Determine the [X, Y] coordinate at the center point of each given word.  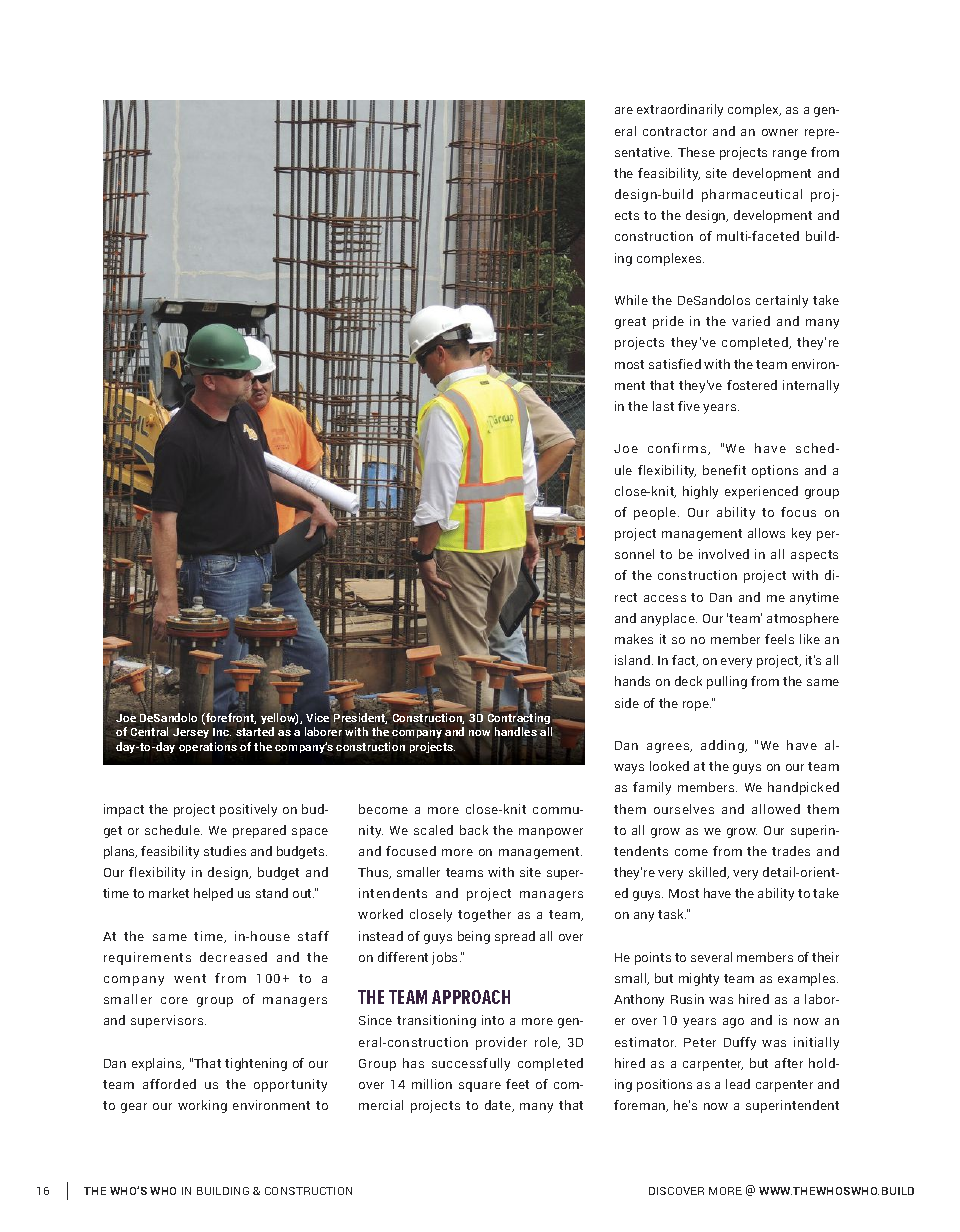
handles [517, 731]
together [484, 915]
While [631, 300]
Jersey [191, 733]
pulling [727, 682]
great [630, 323]
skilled [709, 873]
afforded [169, 1084]
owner [780, 132]
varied [751, 321]
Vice [317, 717]
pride [668, 322]
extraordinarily [680, 110]
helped [213, 894]
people [656, 513]
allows [766, 533]
